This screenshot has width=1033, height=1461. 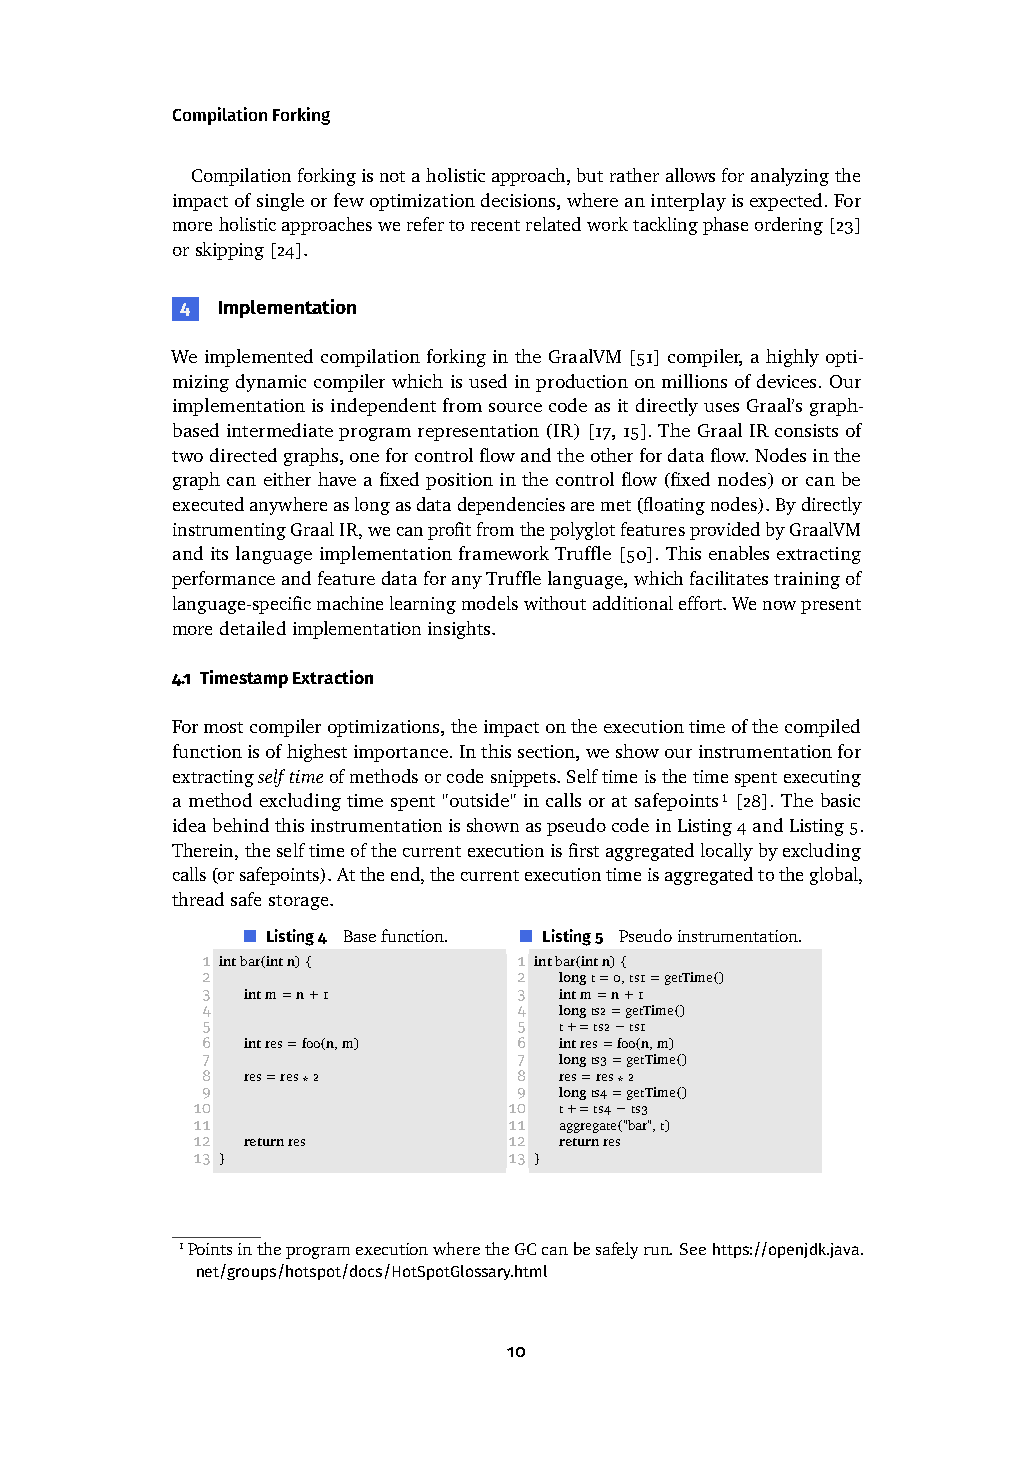 I want to click on snippets, so click(x=524, y=778).
